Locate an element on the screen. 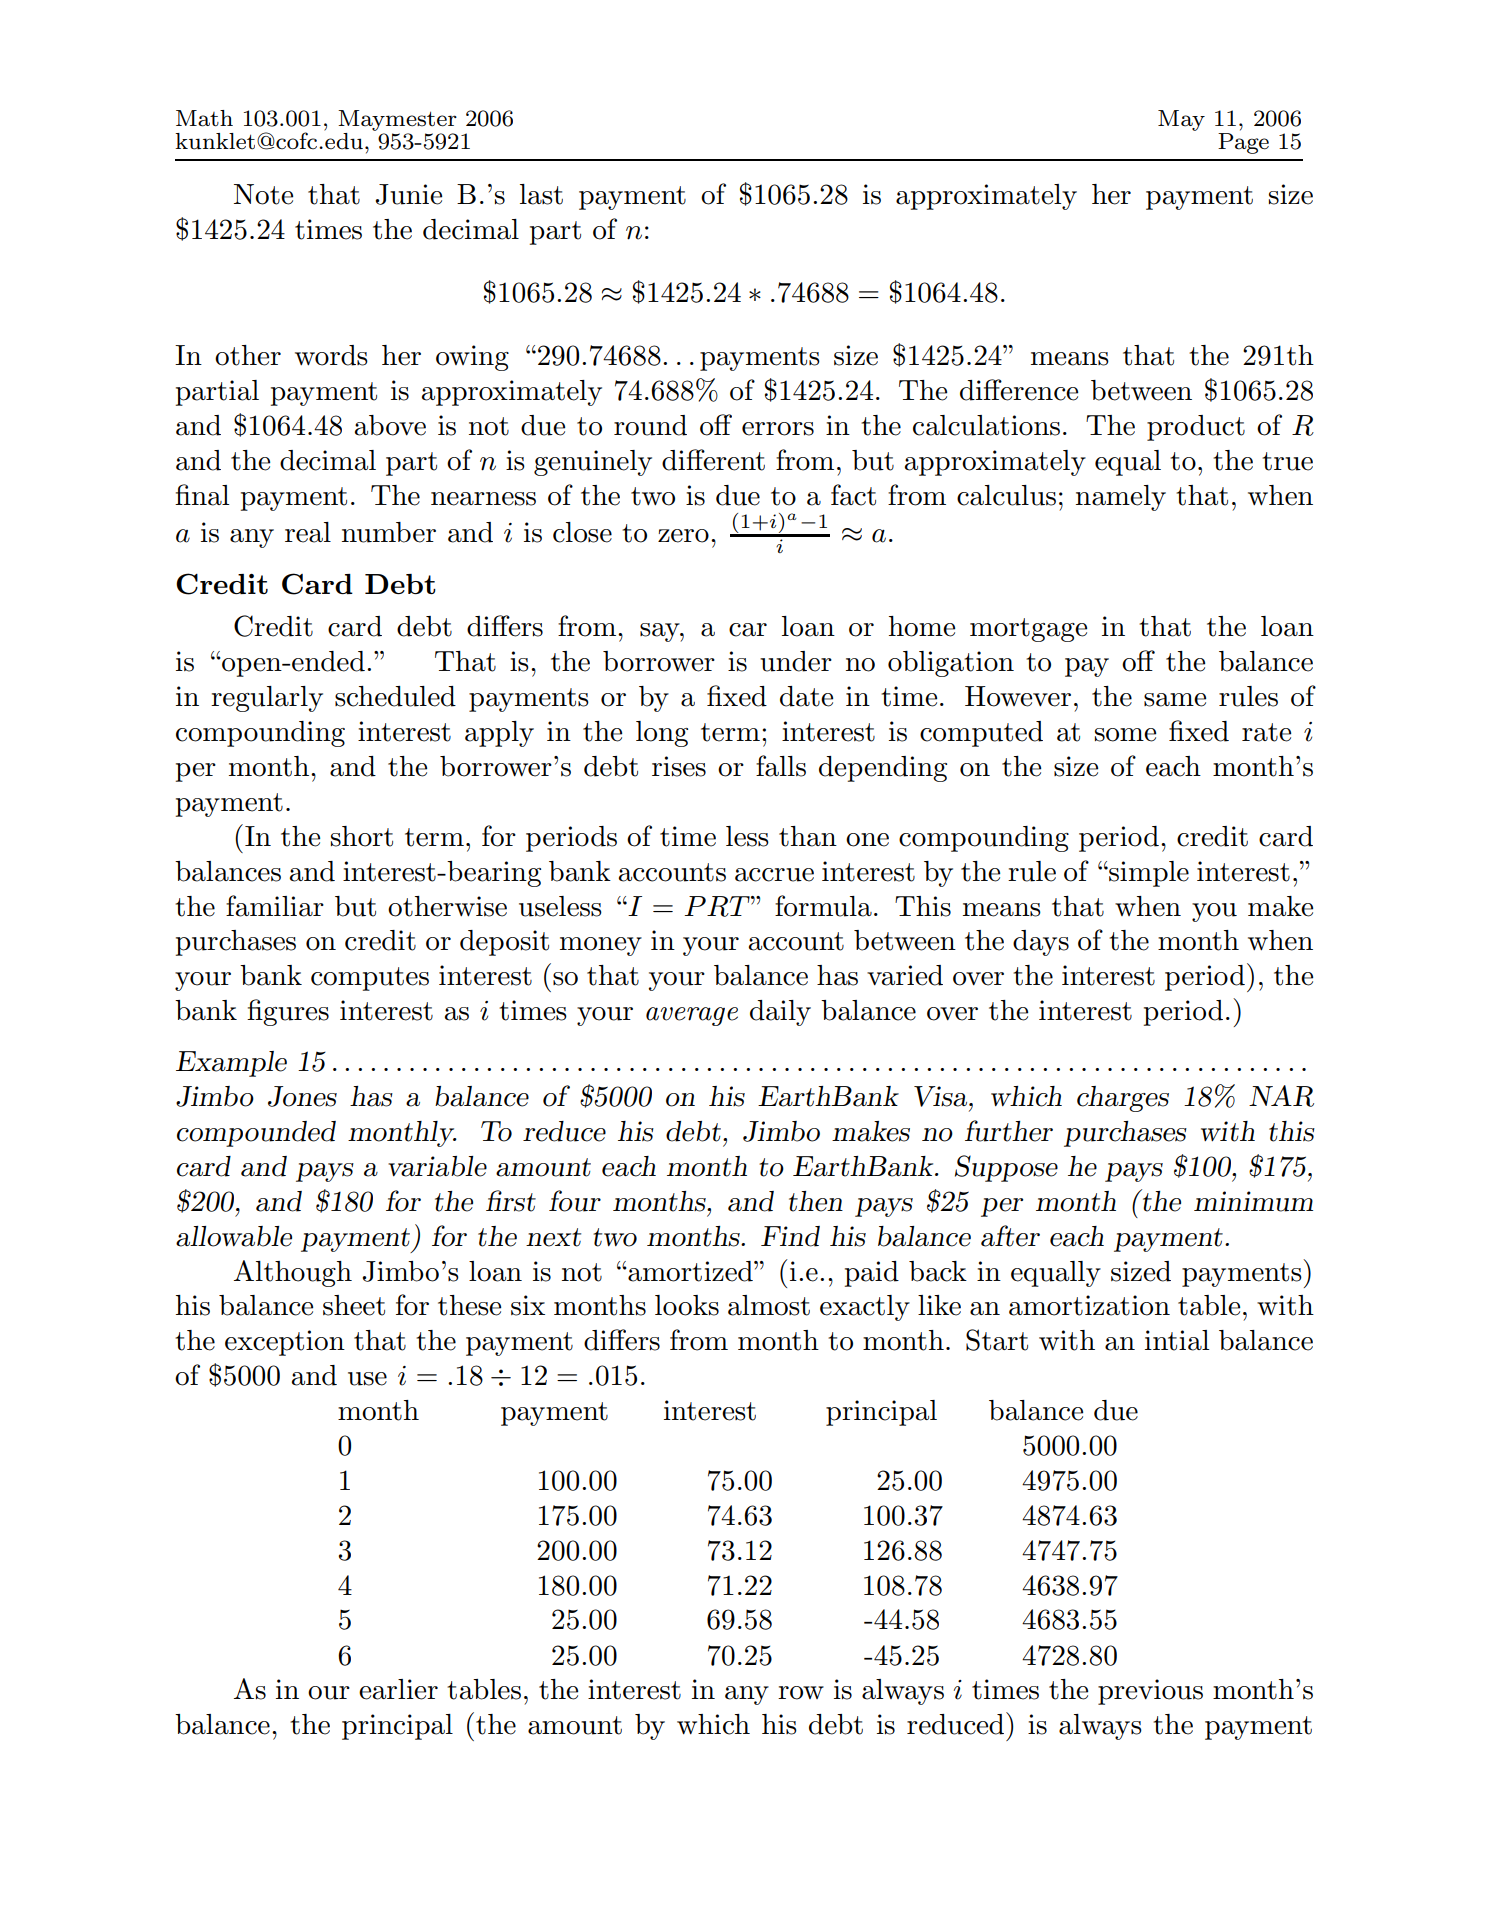 The height and width of the screenshot is (1927, 1489). accrue is located at coordinates (774, 875).
